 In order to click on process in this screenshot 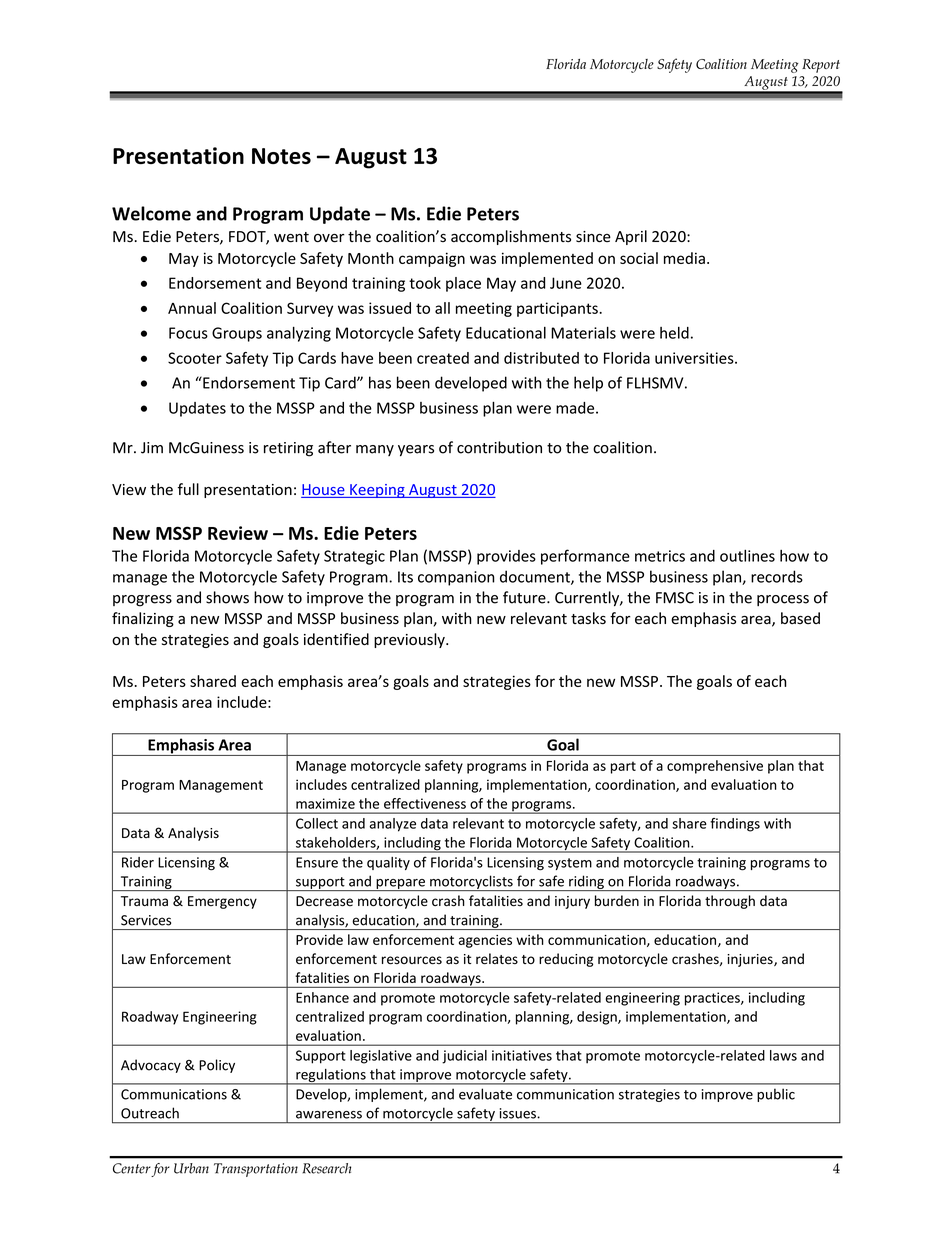, I will do `click(783, 600)`.
